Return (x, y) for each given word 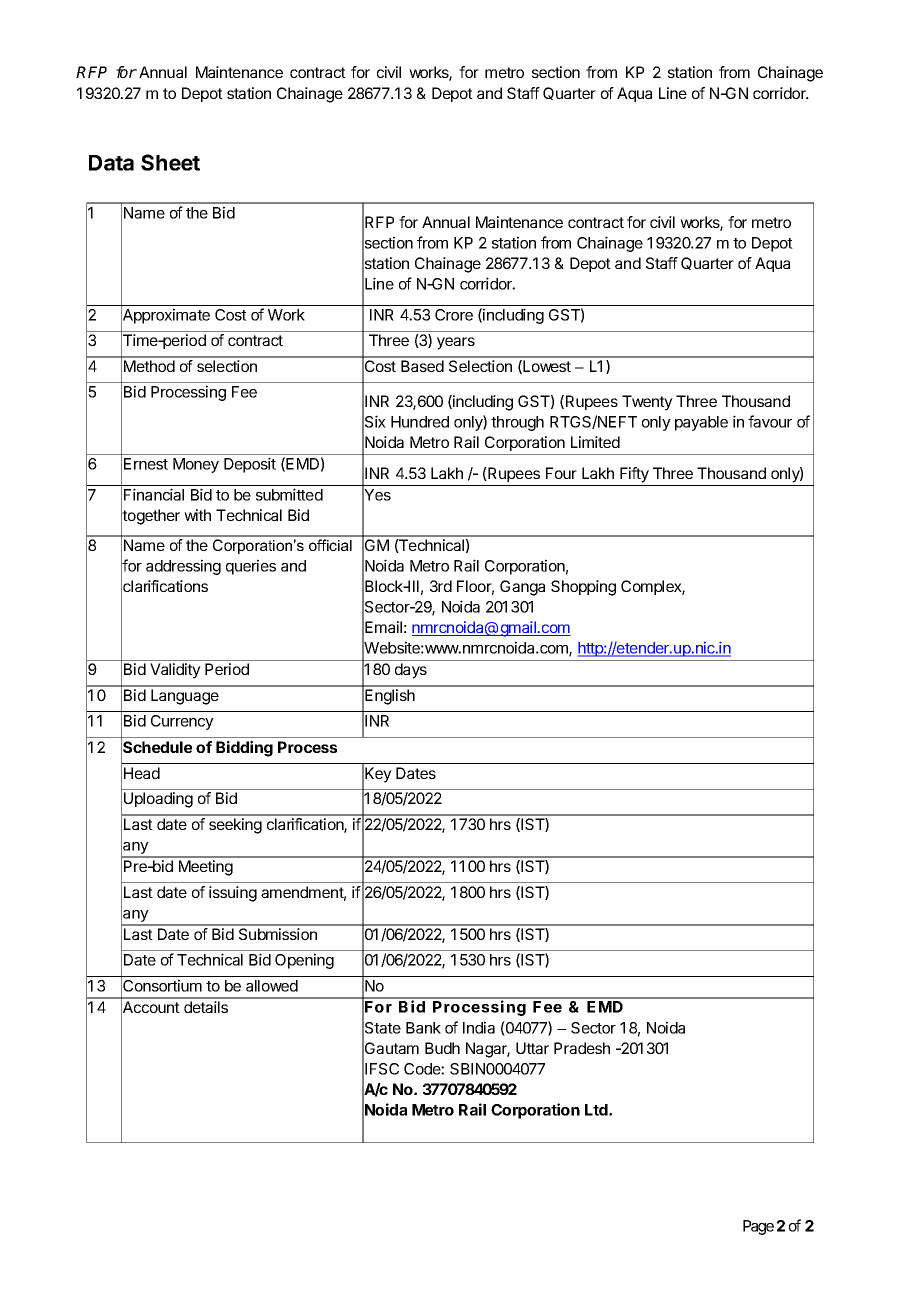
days (411, 671)
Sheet (170, 162)
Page (758, 1227)
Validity (175, 671)
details (206, 1007)
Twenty (647, 403)
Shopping (583, 588)
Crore (454, 315)
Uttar (532, 1048)
